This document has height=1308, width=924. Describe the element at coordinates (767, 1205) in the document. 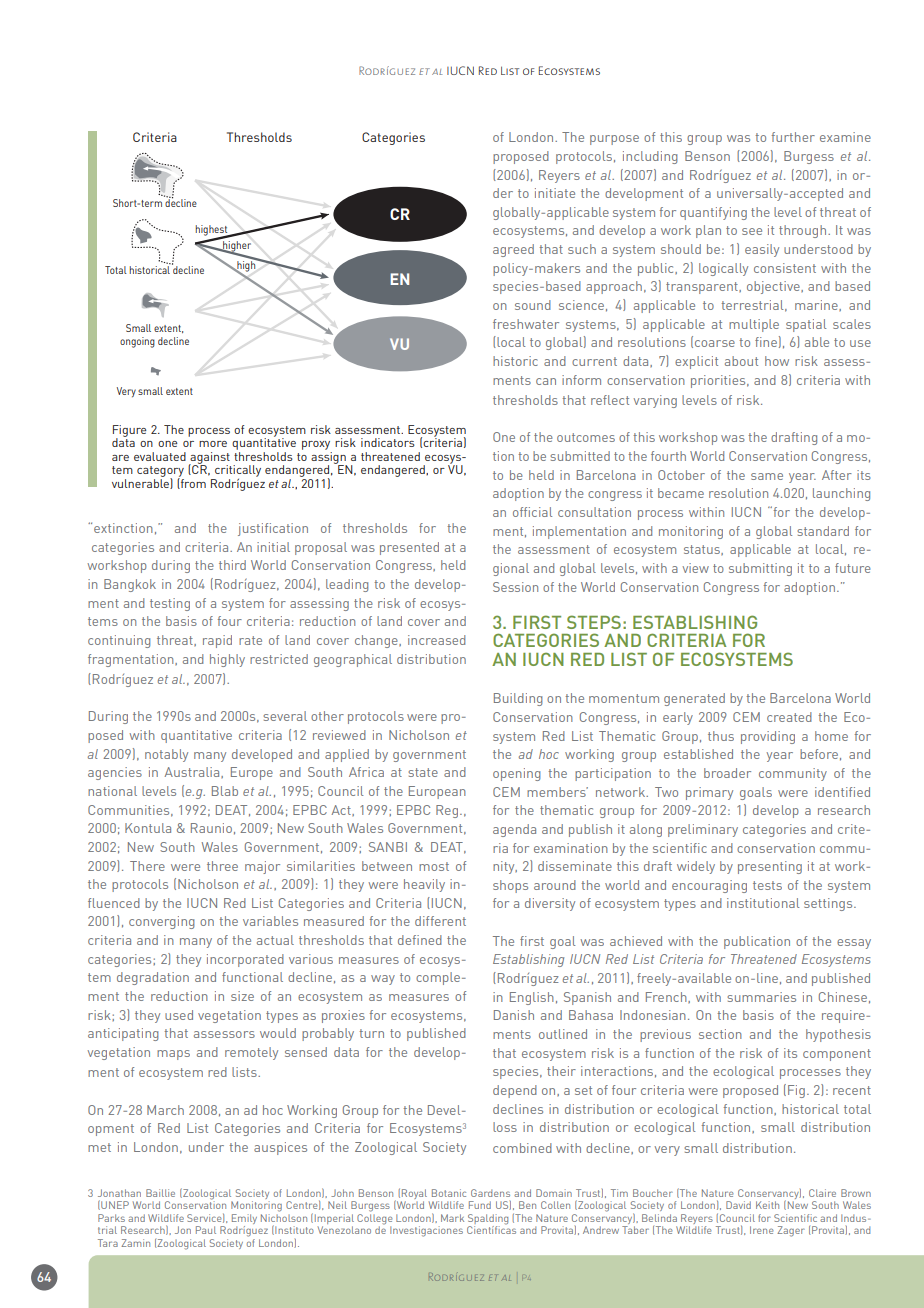

I see `Keith` at that location.
